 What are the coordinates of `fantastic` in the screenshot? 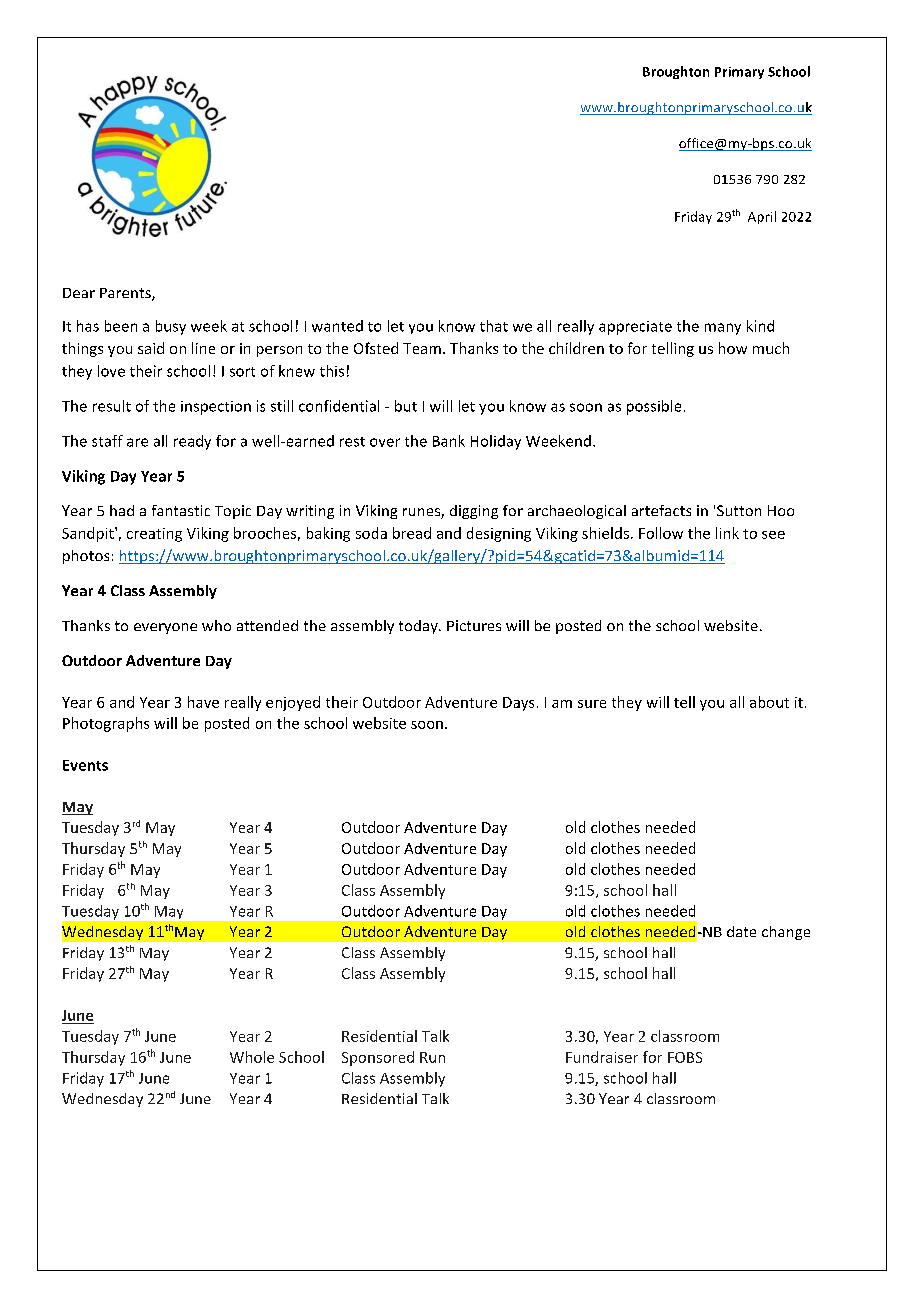 It's located at (181, 510).
